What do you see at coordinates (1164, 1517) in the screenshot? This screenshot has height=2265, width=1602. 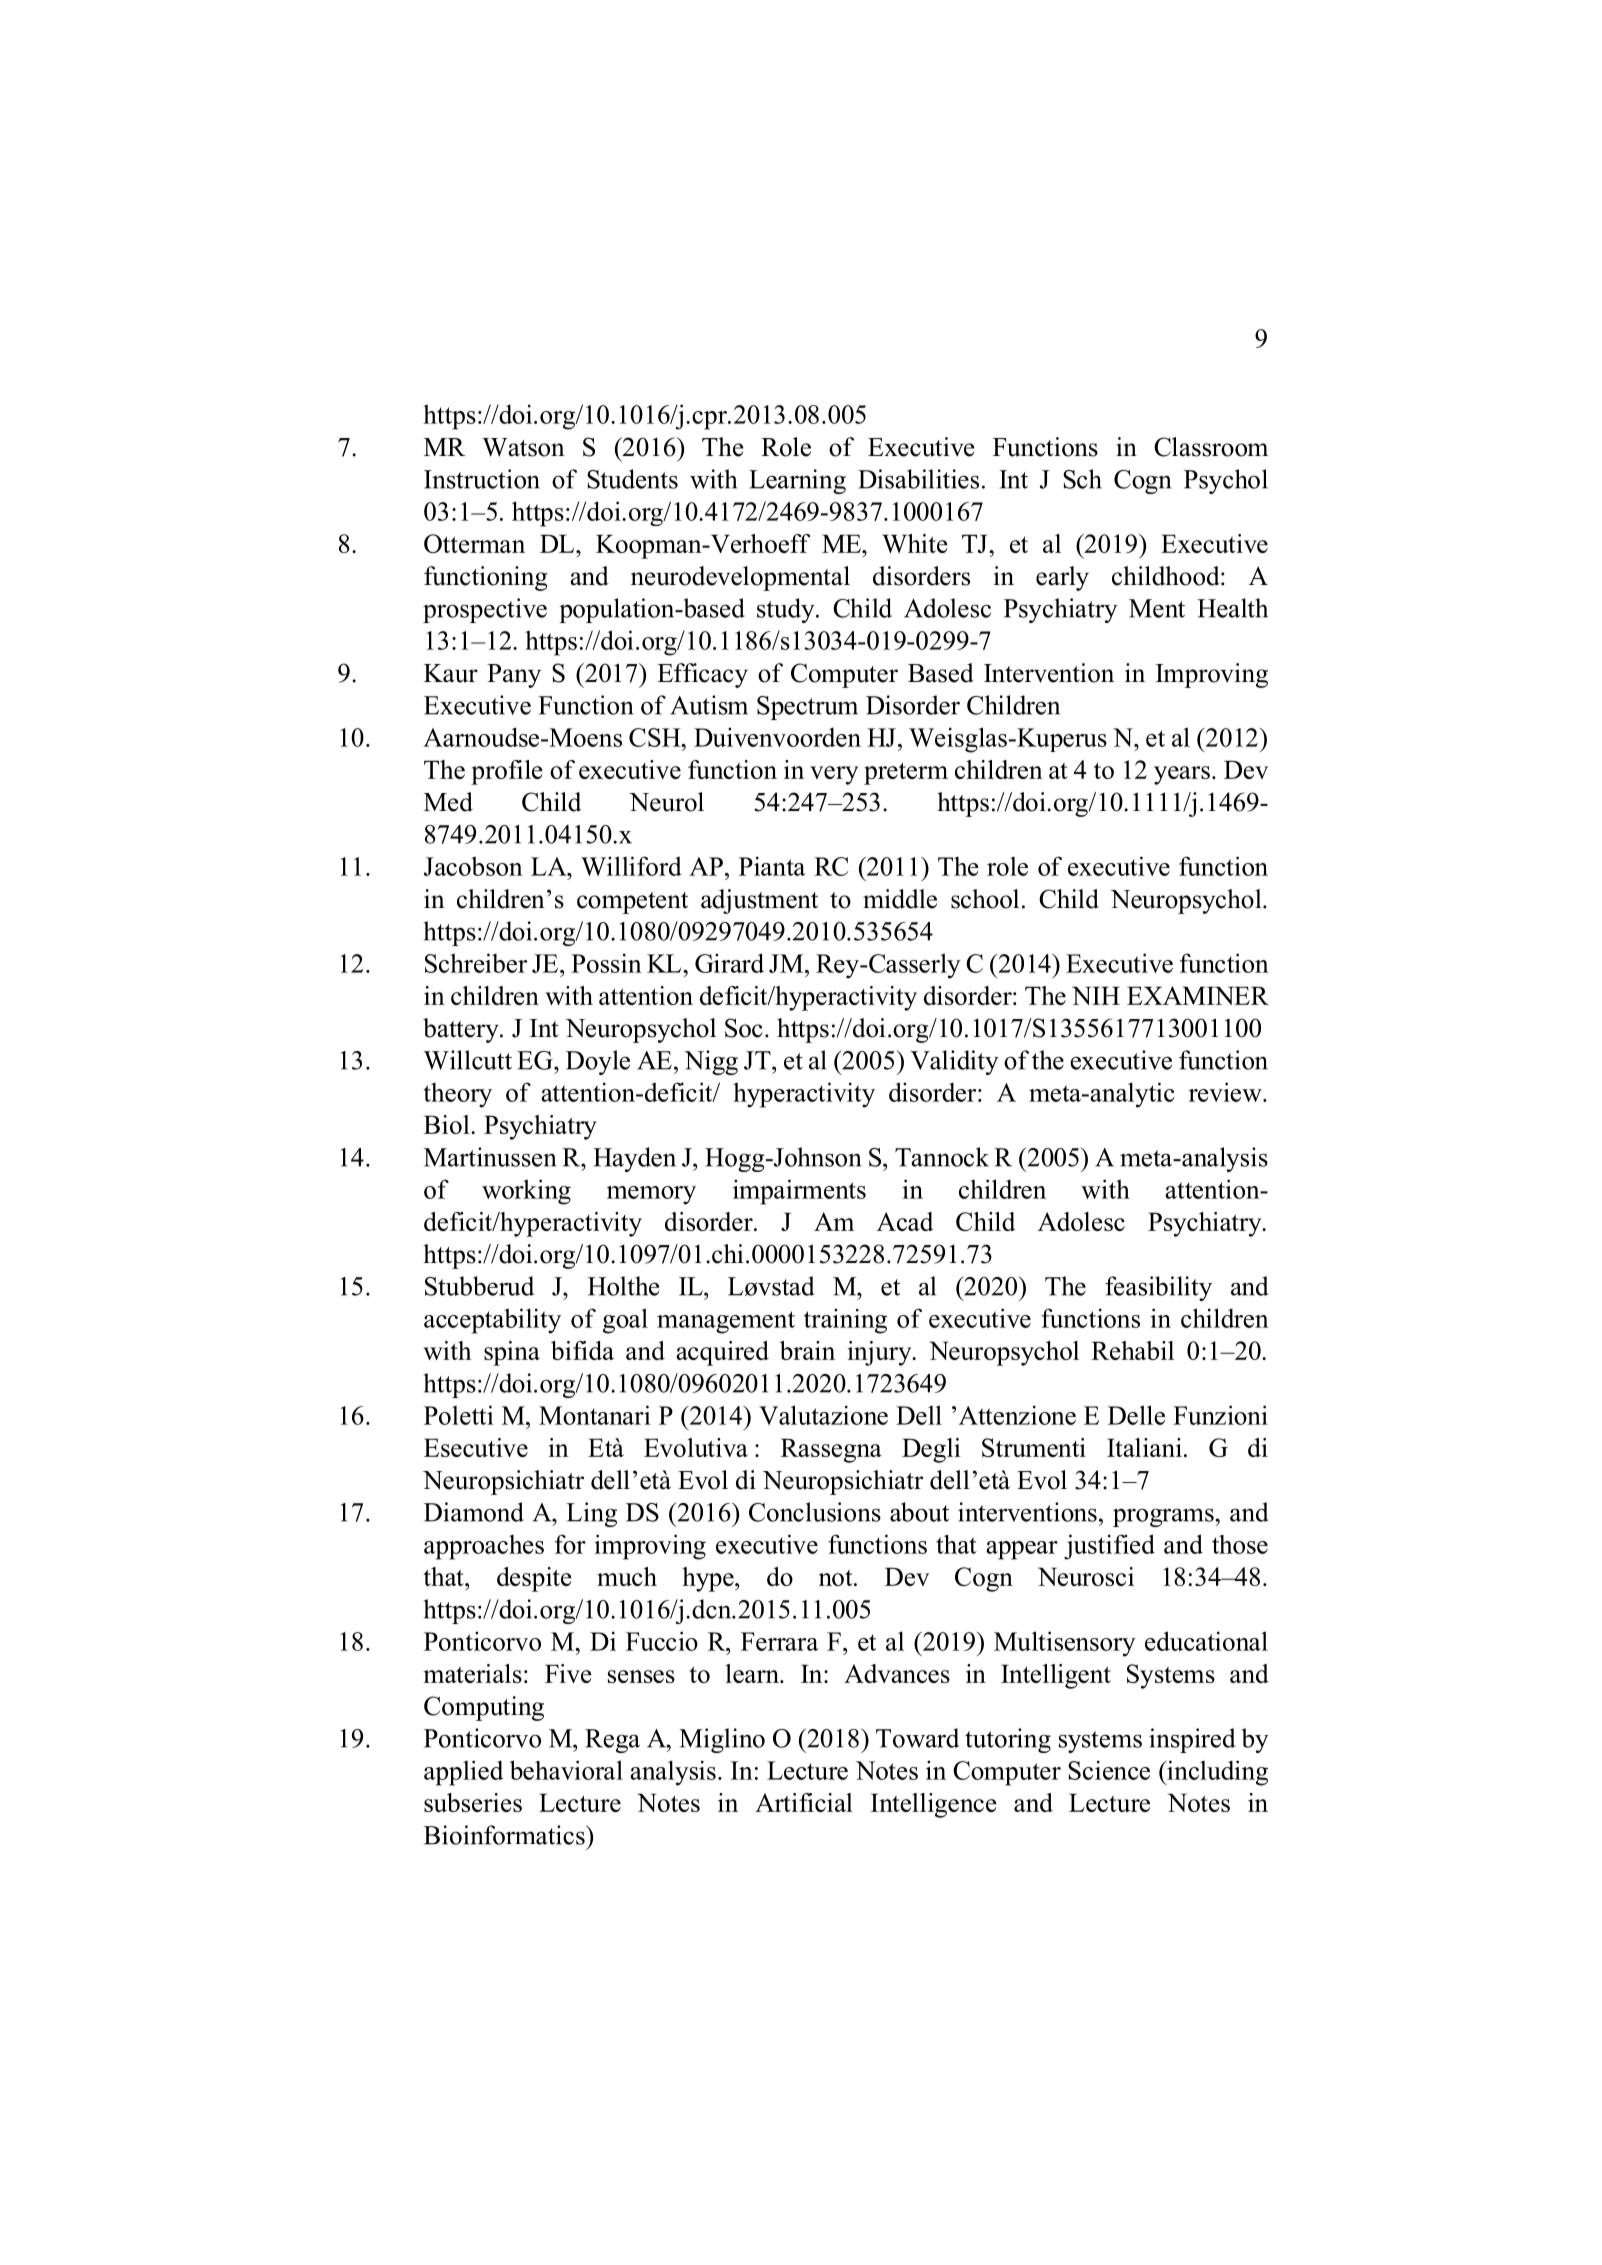 I see `programs` at bounding box center [1164, 1517].
